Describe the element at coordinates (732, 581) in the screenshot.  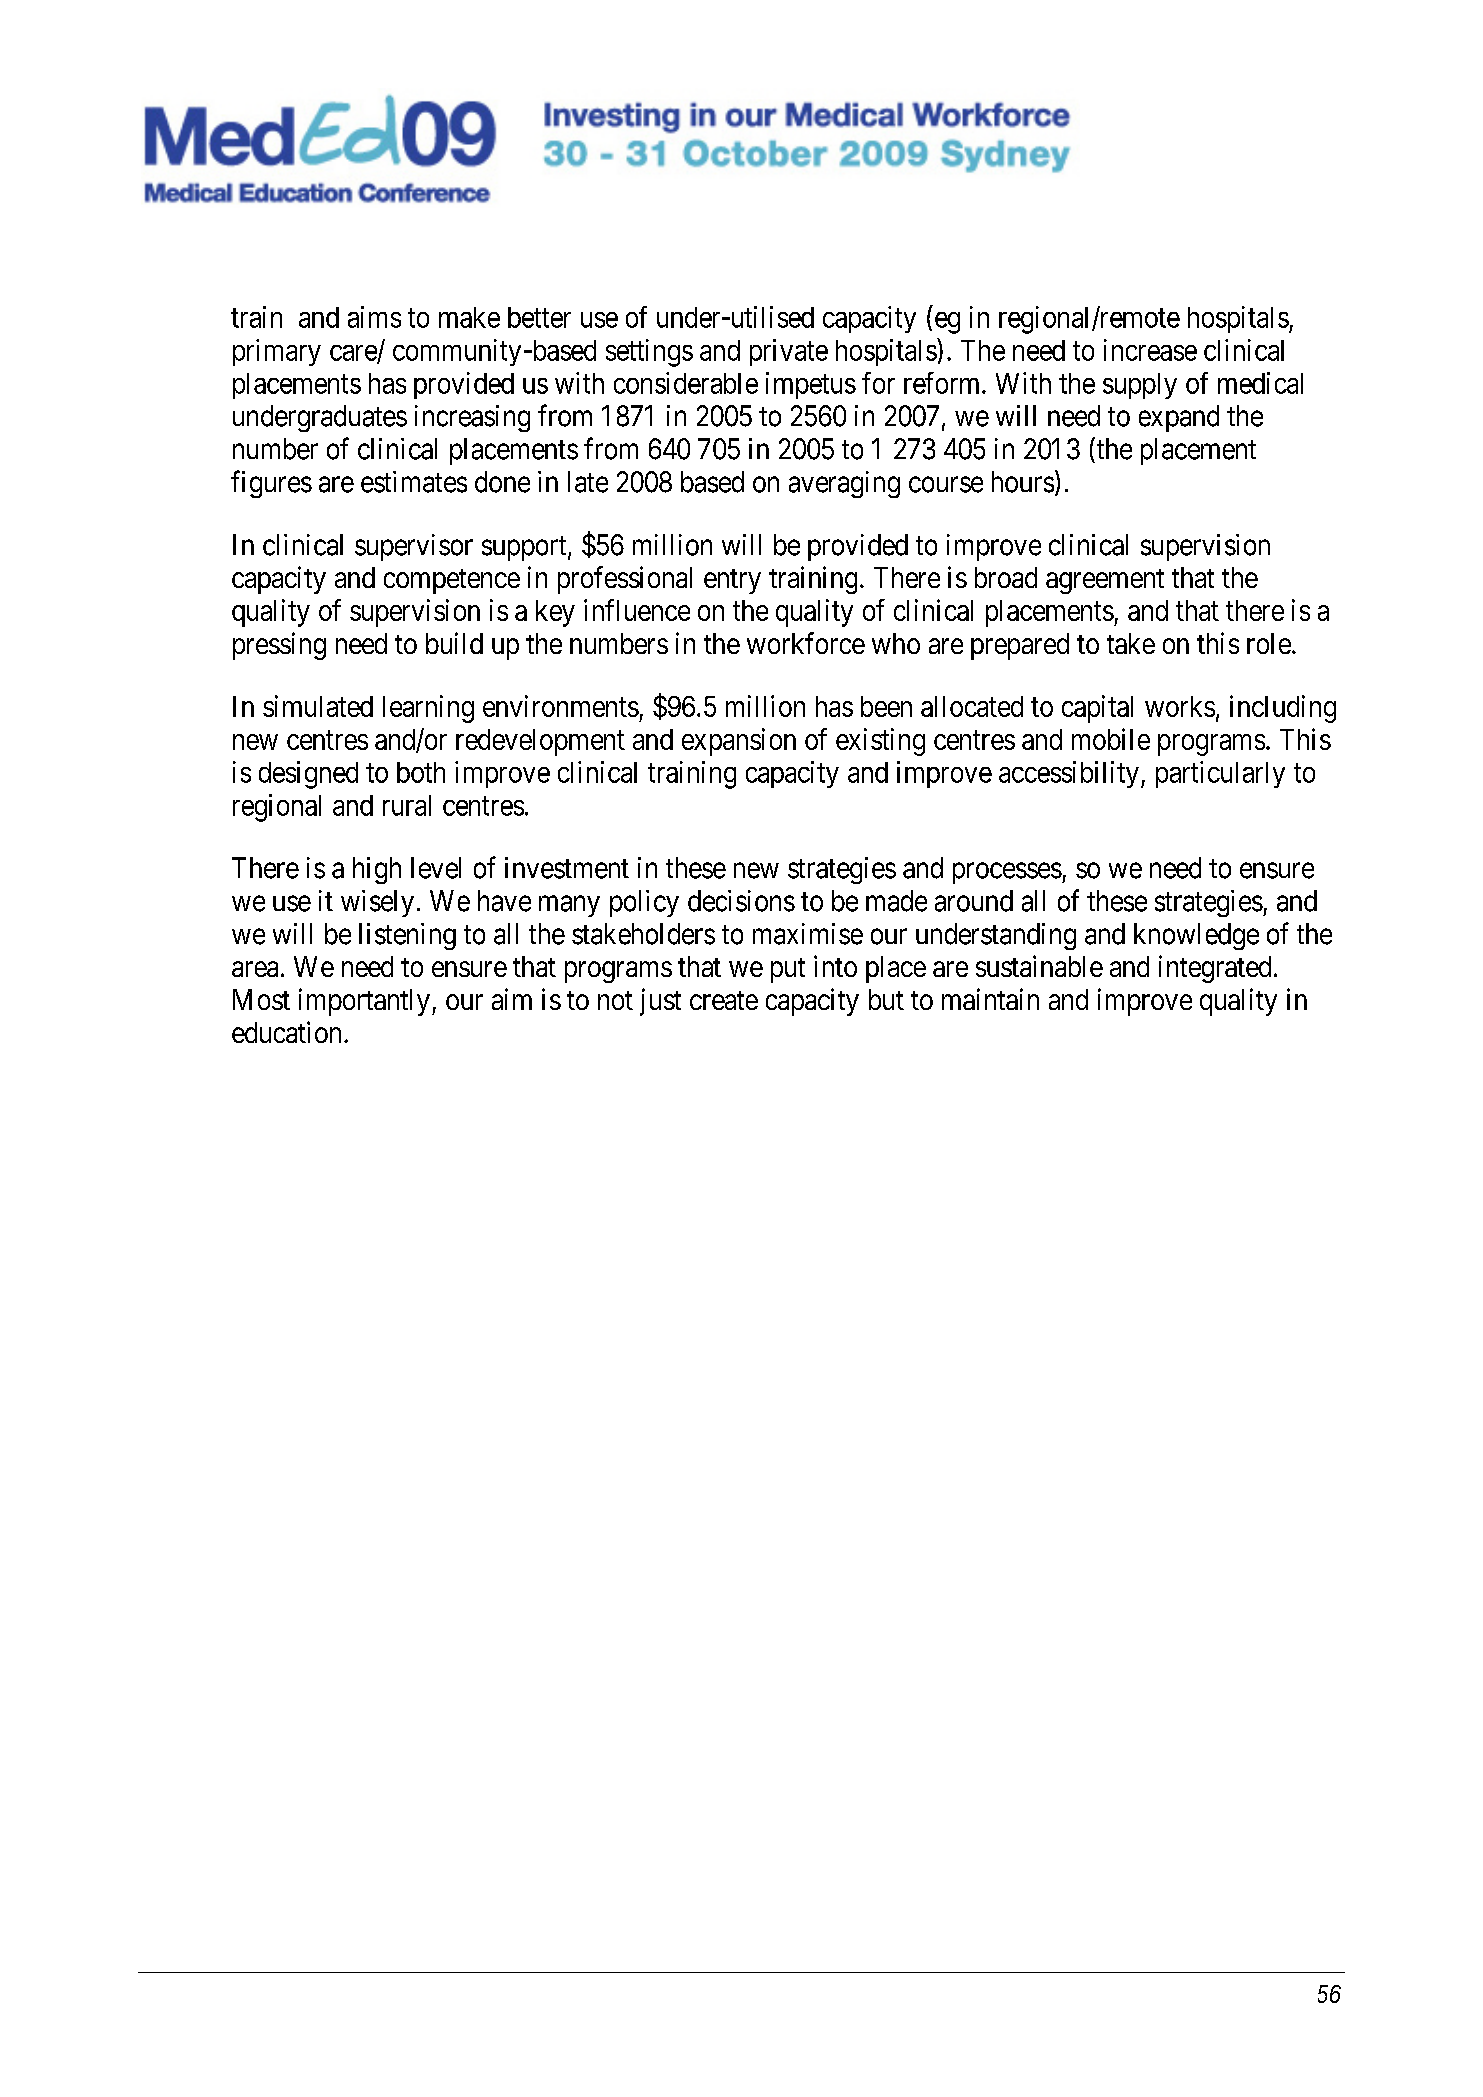
I see `entry` at that location.
